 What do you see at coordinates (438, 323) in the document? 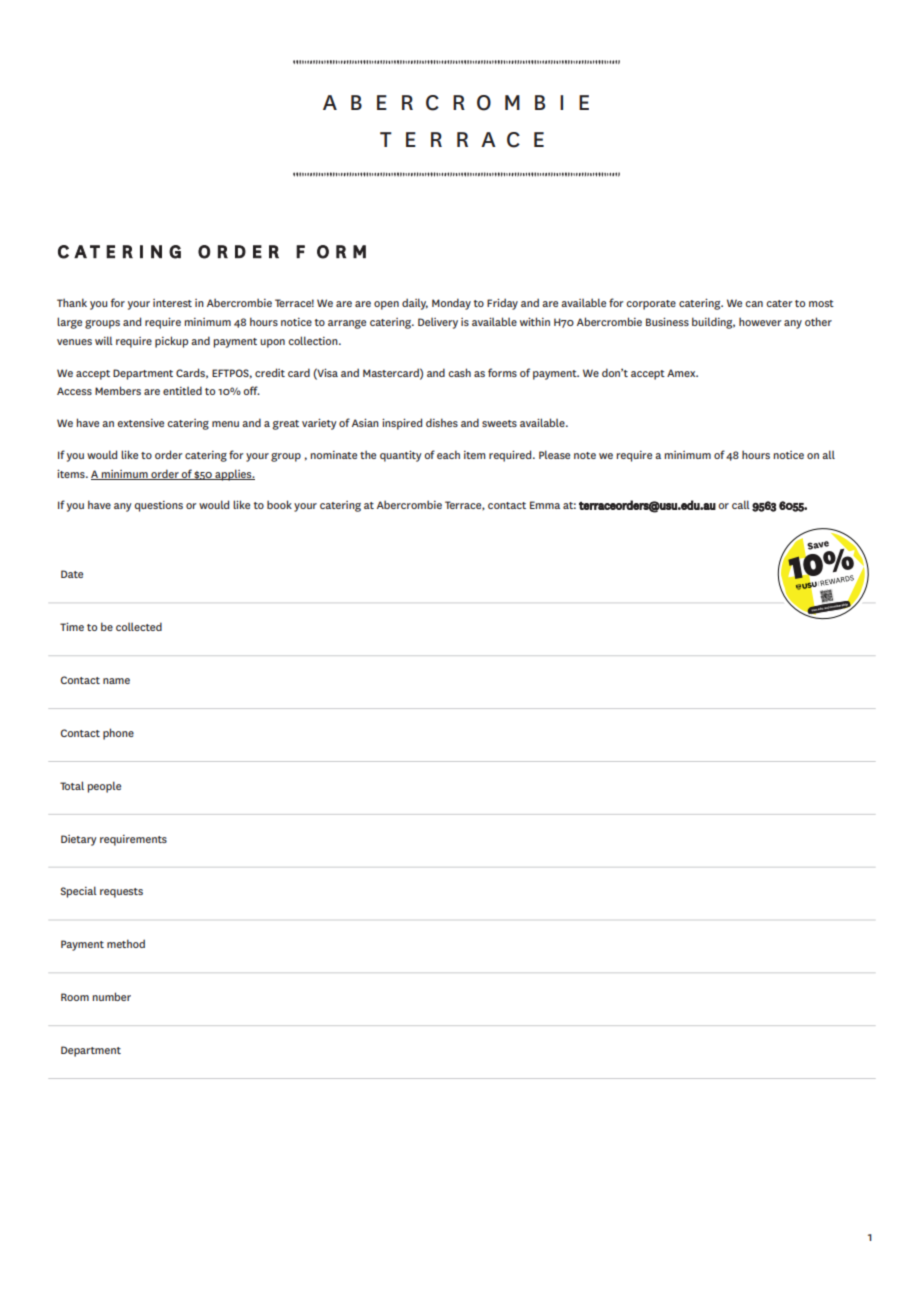
I see `Delivery` at bounding box center [438, 323].
